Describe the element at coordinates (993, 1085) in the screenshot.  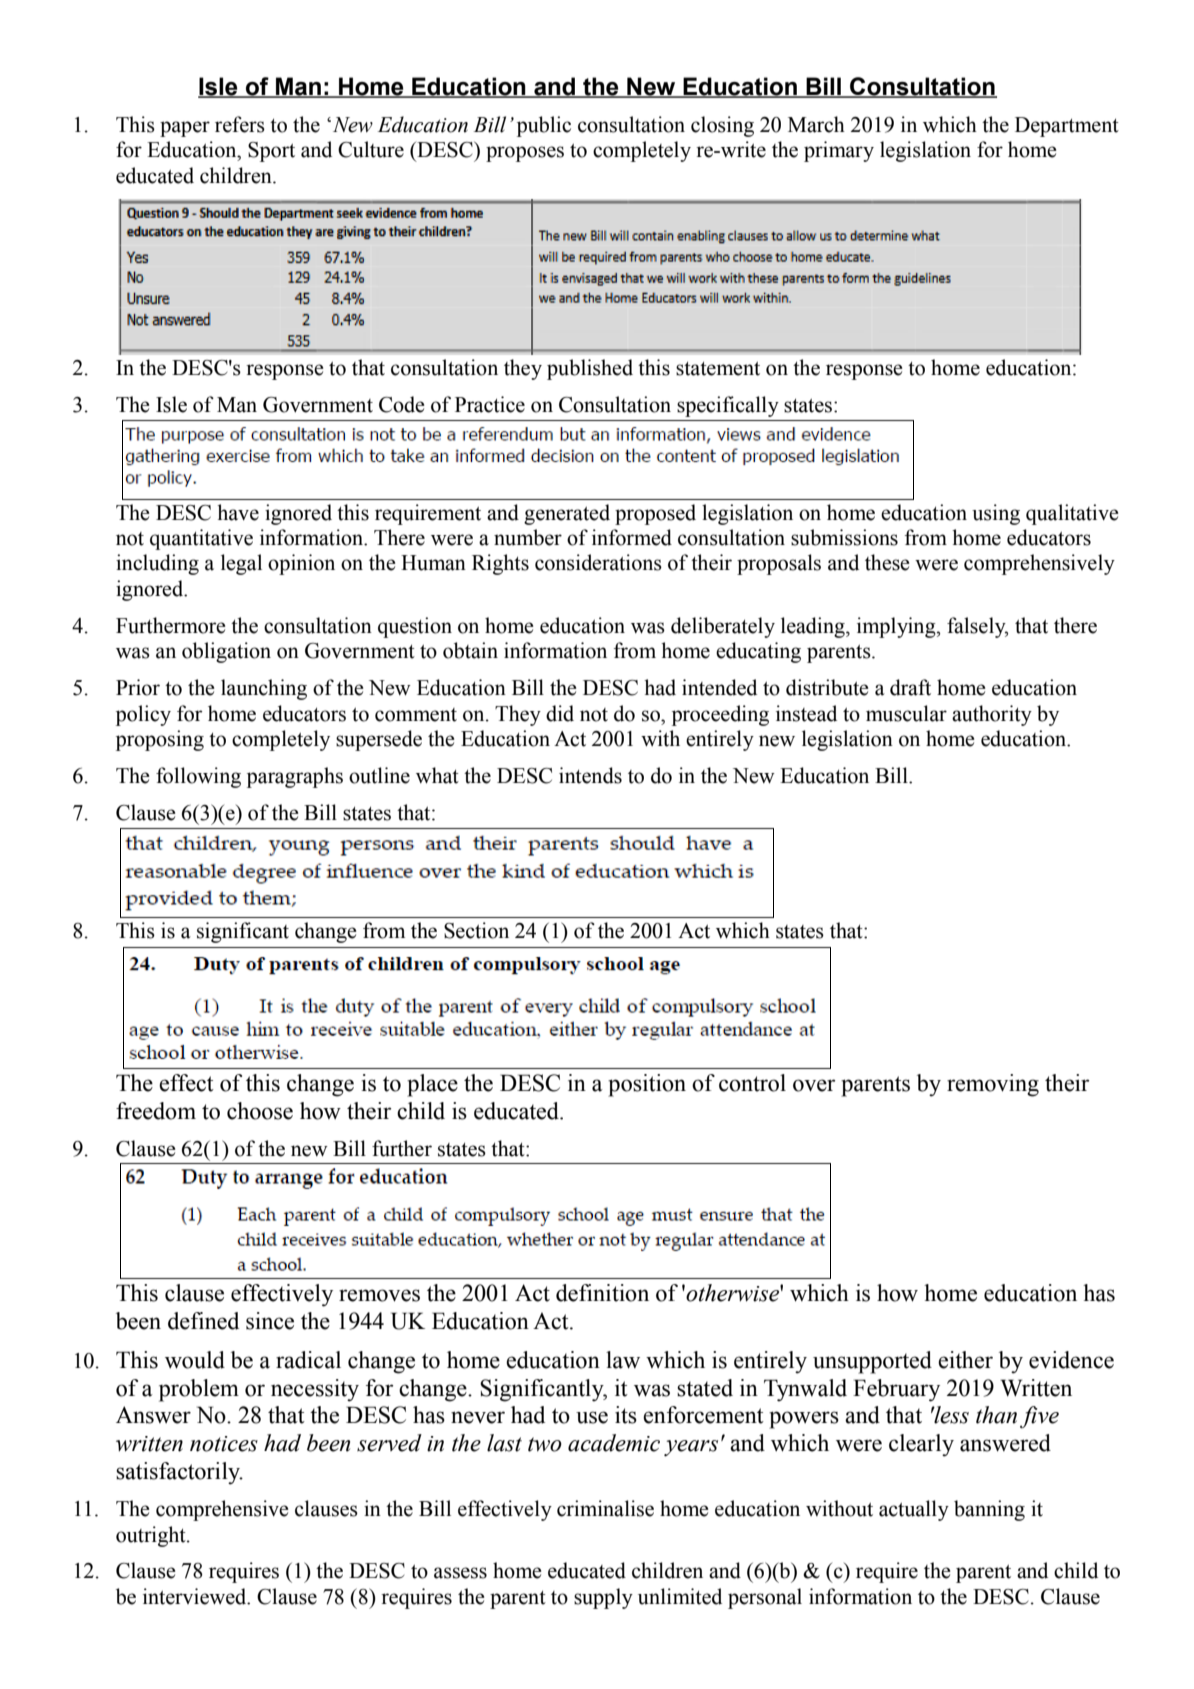
I see `removing` at that location.
